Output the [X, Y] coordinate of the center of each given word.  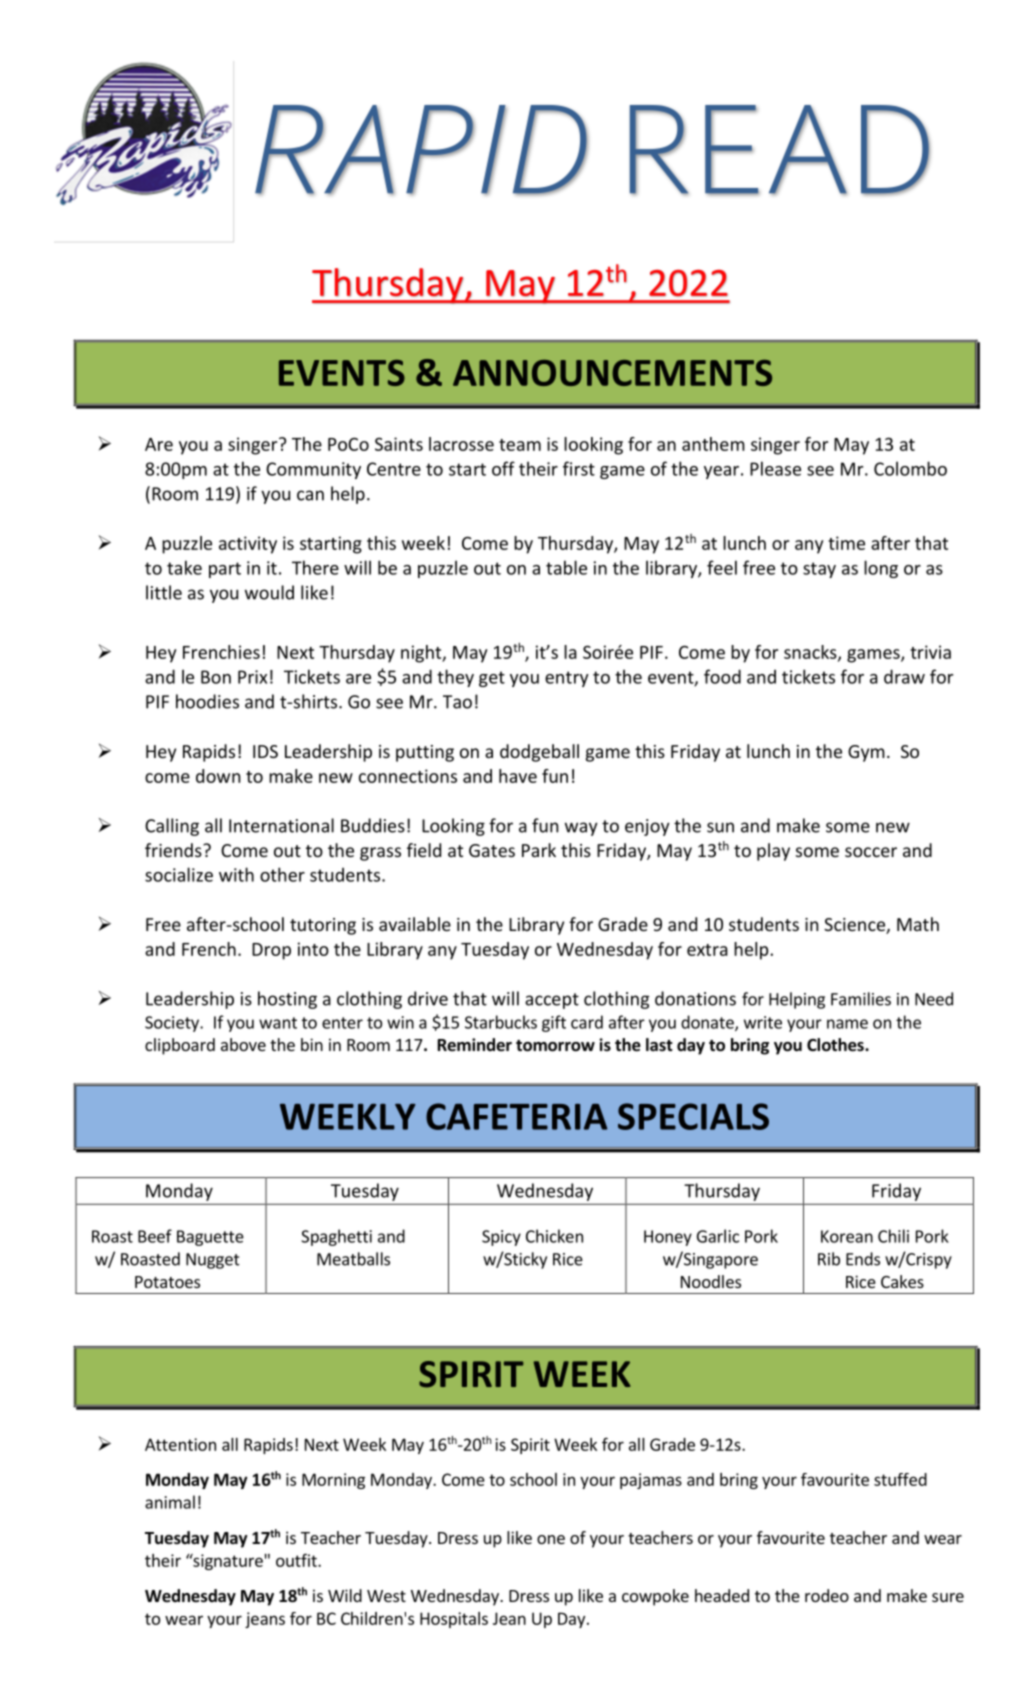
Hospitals [454, 1620]
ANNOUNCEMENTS [612, 373]
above [243, 1044]
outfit [297, 1560]
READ [779, 150]
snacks [811, 653]
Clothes [836, 1045]
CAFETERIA [517, 1116]
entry [567, 679]
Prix [252, 677]
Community [313, 470]
